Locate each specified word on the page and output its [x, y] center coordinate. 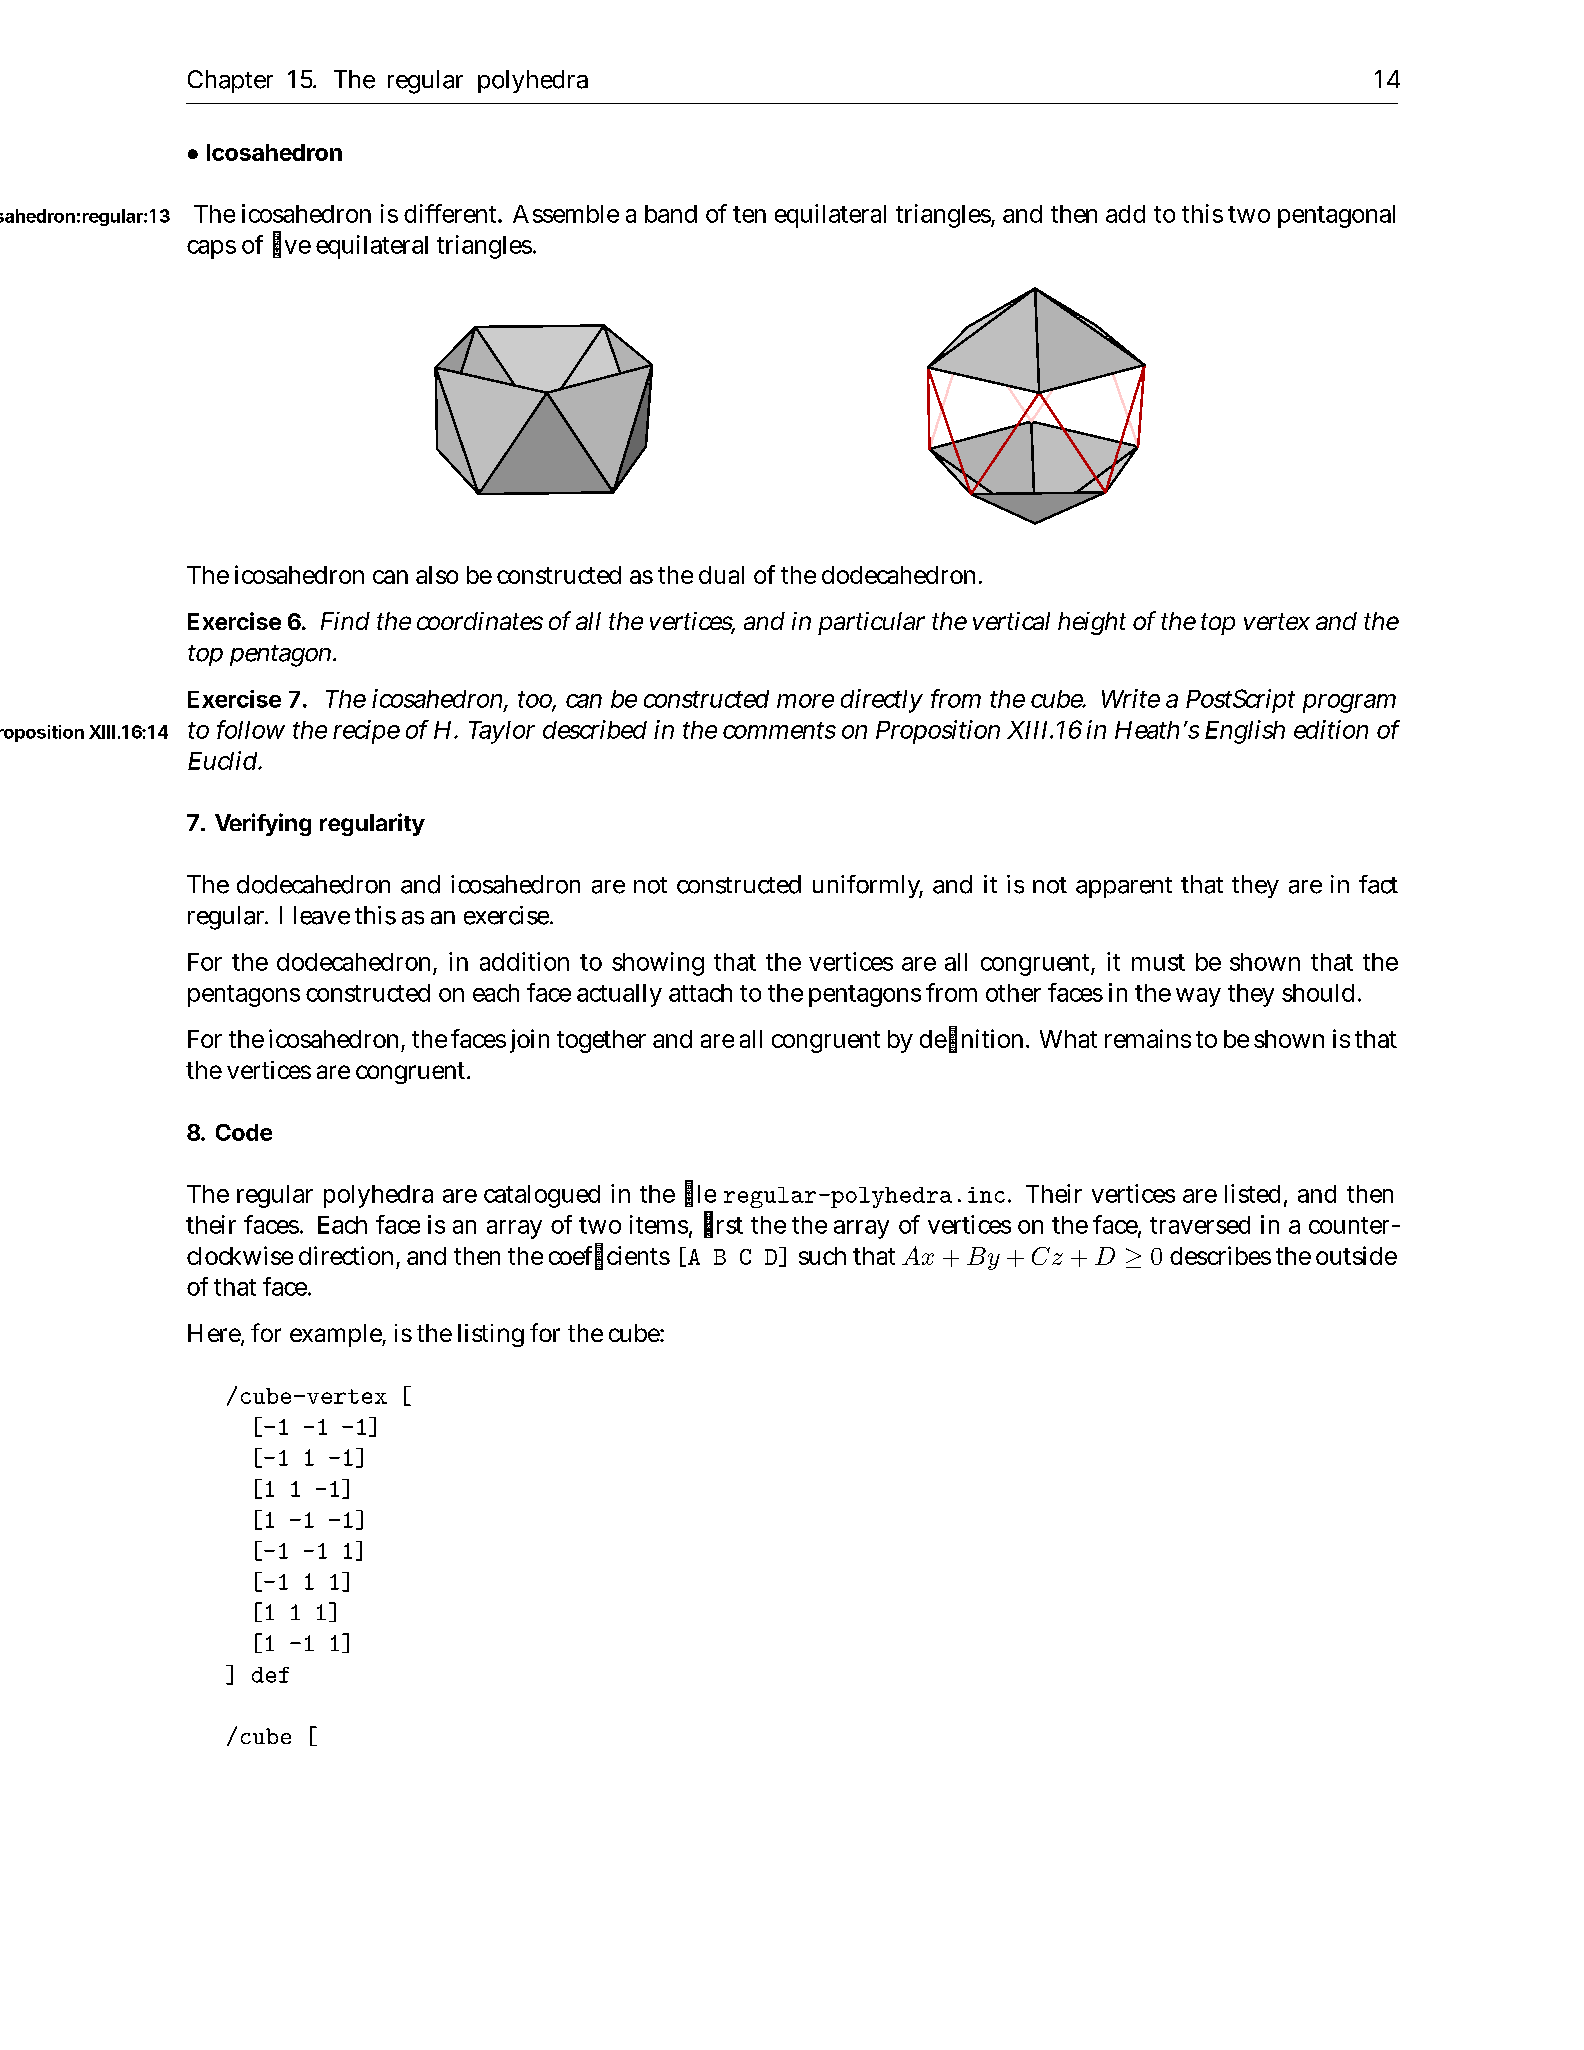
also [437, 575]
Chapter [230, 81]
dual [721, 575]
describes [1220, 1255]
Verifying [263, 824]
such [822, 1256]
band [671, 214]
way [1198, 997]
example [337, 1335]
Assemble [566, 214]
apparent [1124, 887]
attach [700, 993]
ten [749, 214]
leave [322, 915]
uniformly [868, 886]
